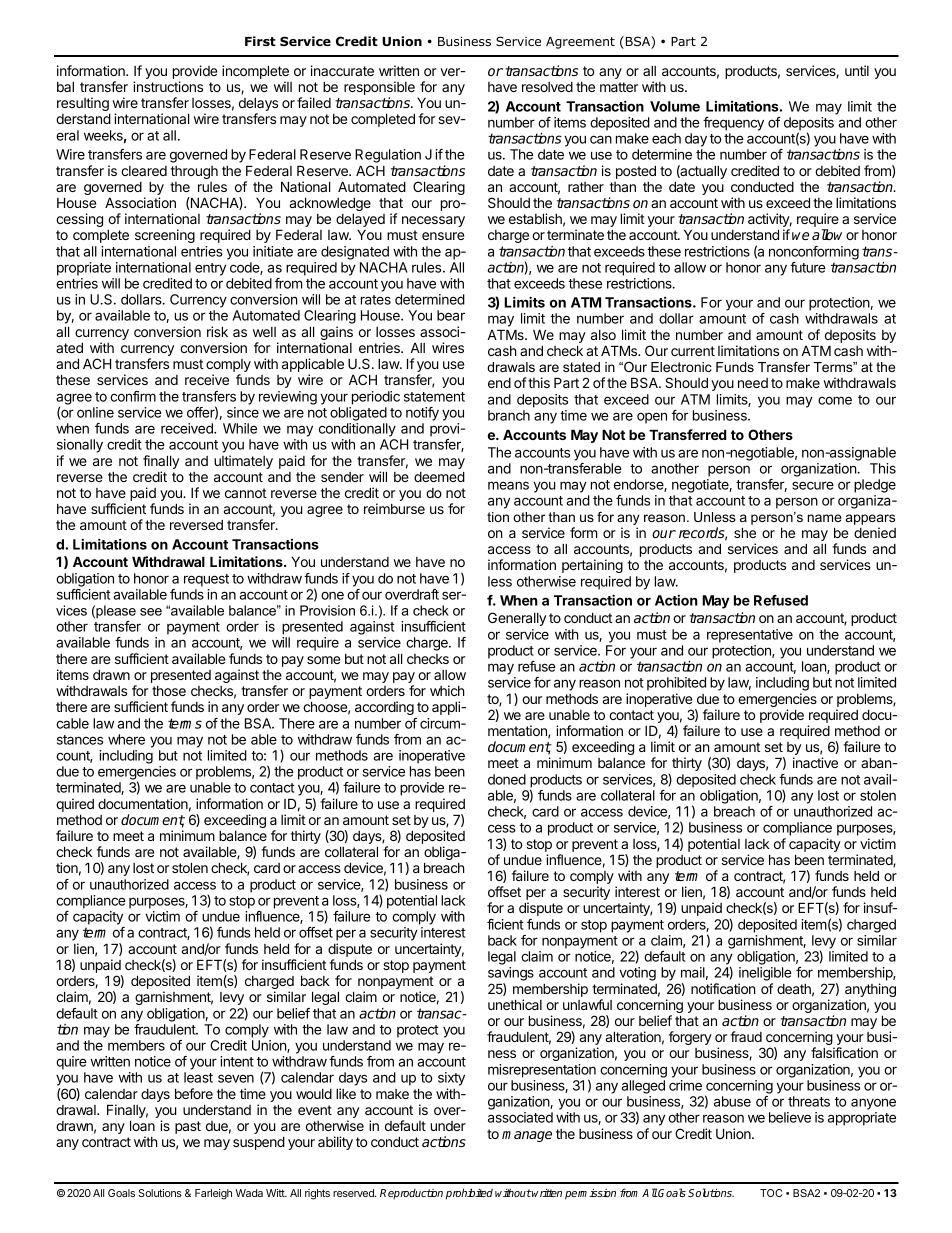 Image resolution: width=952 pixels, height=1233 pixels. What do you see at coordinates (151, 612) in the document?
I see `see` at bounding box center [151, 612].
